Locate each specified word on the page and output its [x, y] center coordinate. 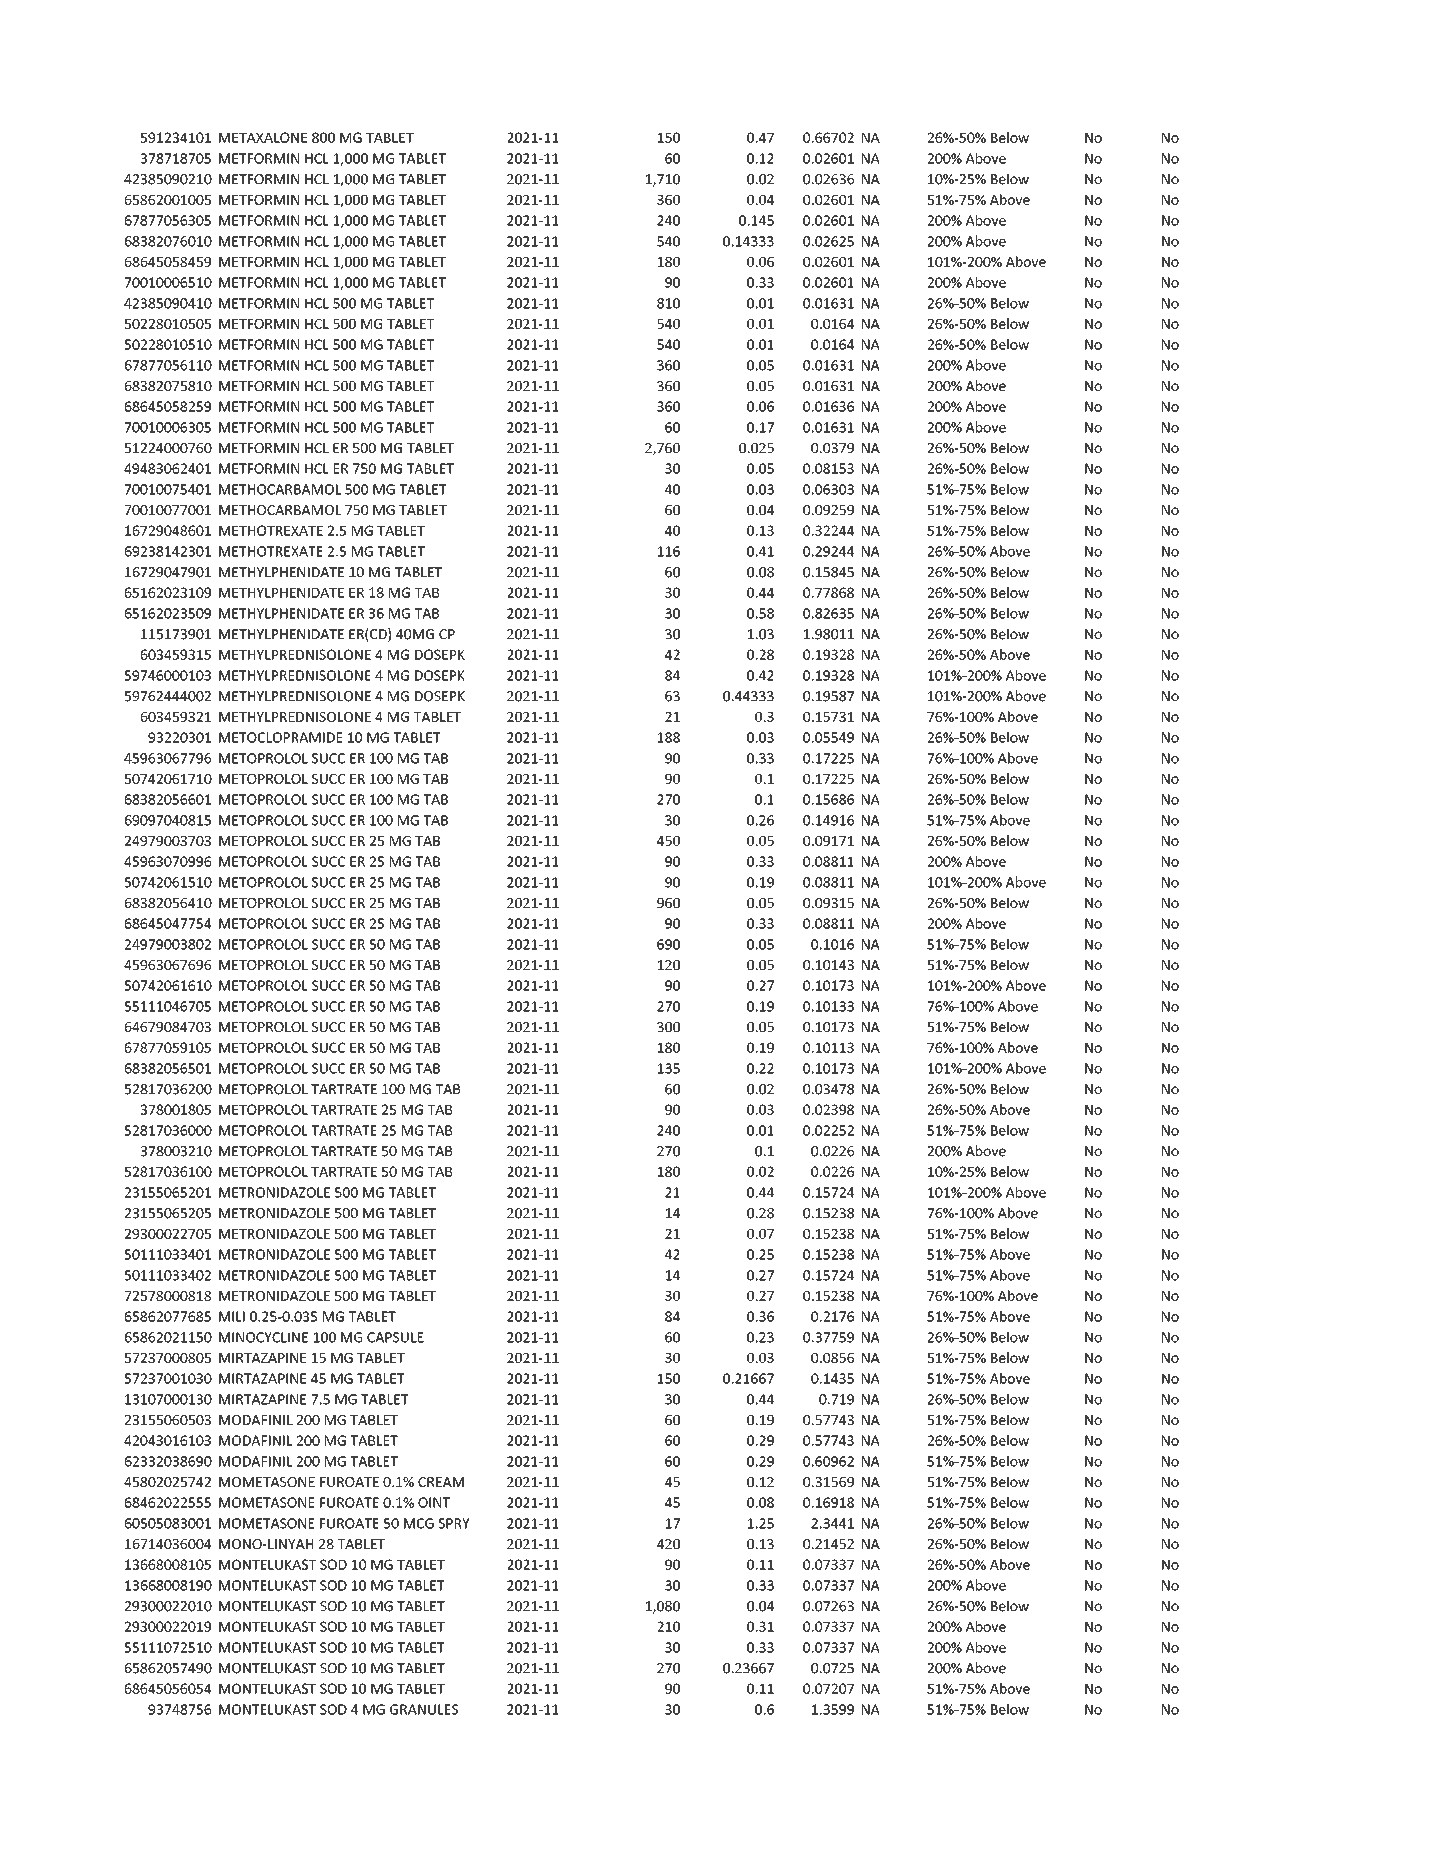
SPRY [454, 1523]
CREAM [441, 1482]
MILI [232, 1316]
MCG [419, 1523]
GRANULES [424, 1709]
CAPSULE [395, 1337]
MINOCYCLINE [263, 1337]
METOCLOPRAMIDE [281, 737]
